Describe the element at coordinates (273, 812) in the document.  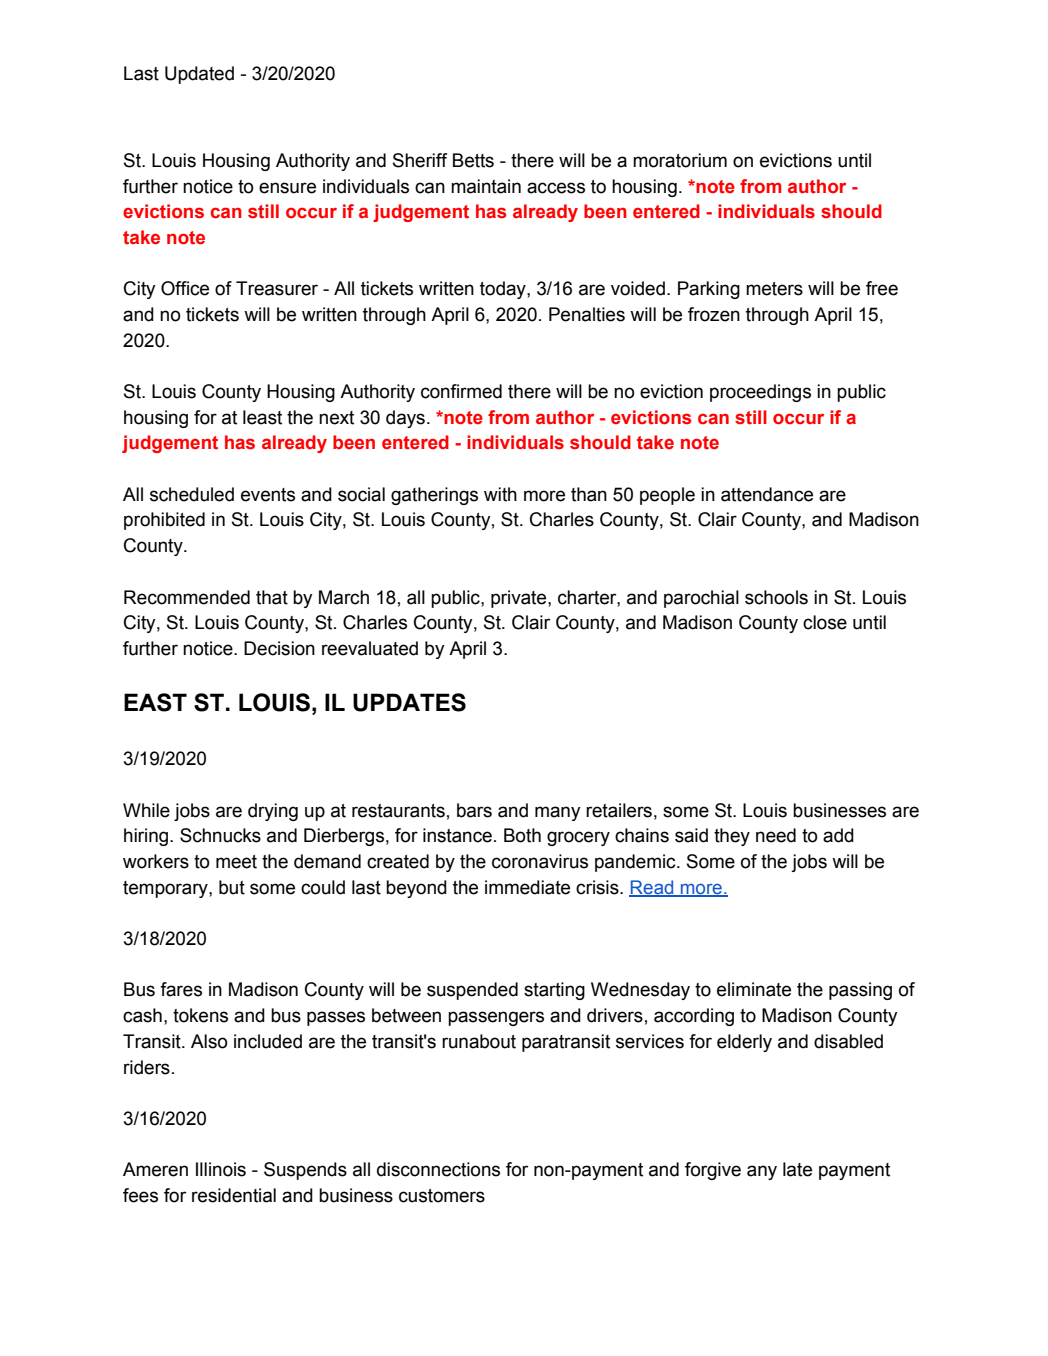
I see `drying` at that location.
